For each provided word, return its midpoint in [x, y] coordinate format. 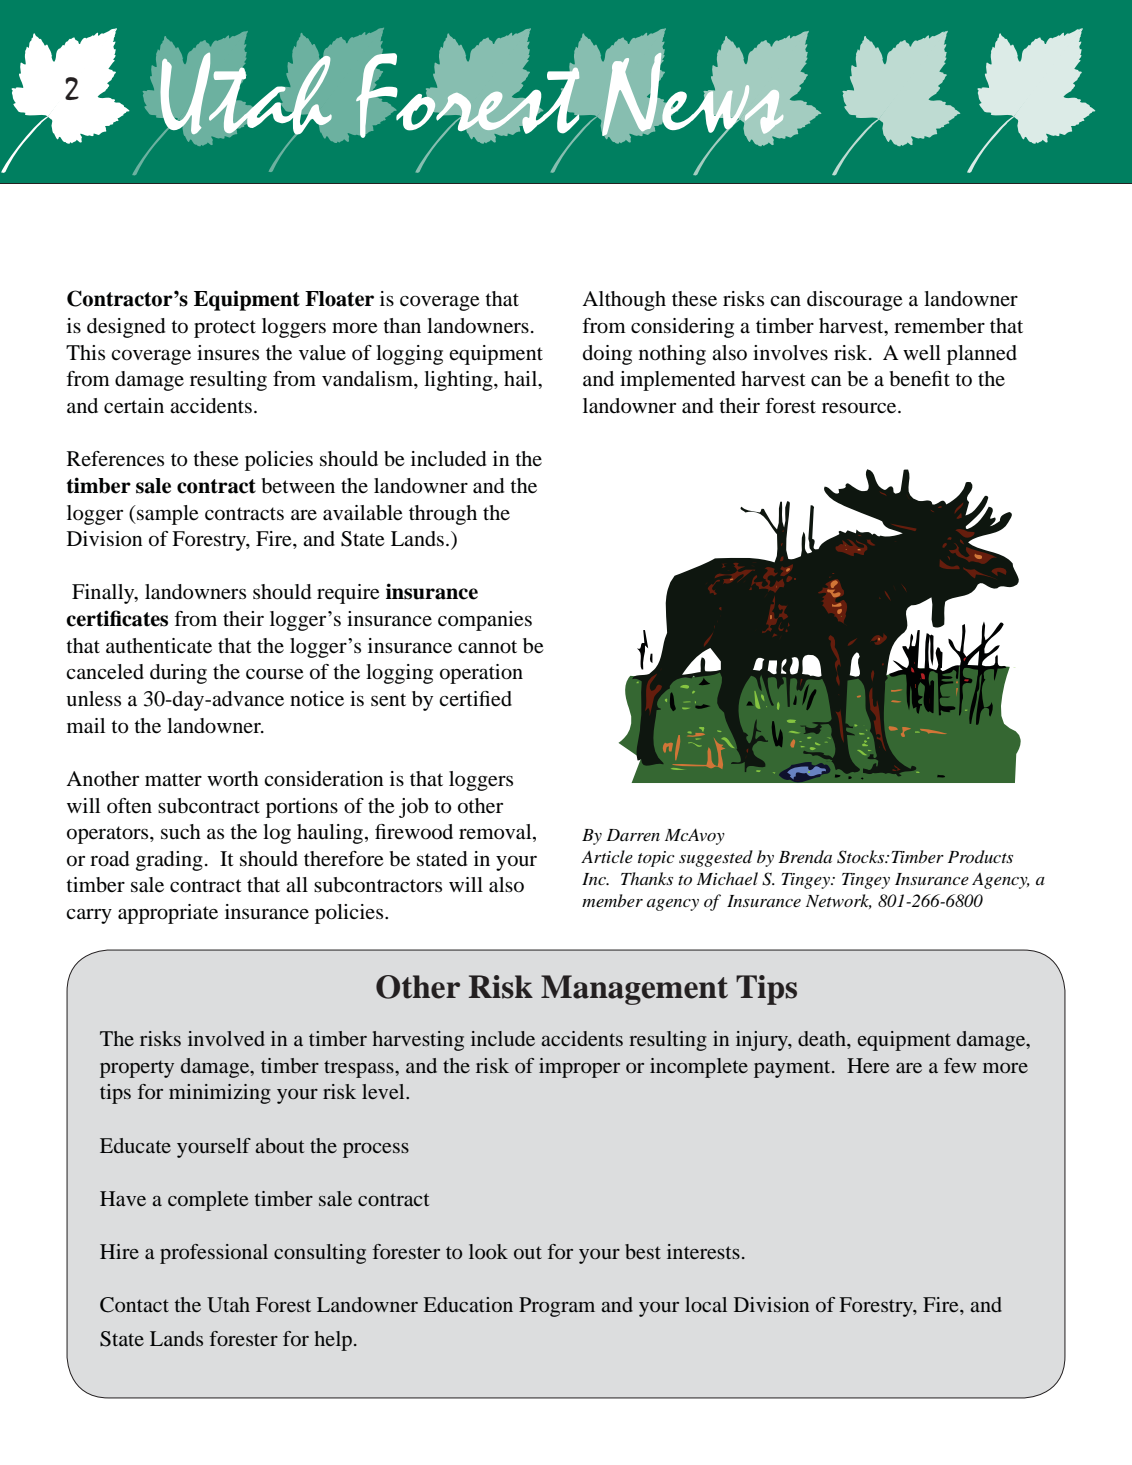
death [823, 1038]
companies [485, 621]
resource [860, 408]
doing [607, 355]
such [181, 832]
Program [557, 1307]
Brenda [805, 856]
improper [579, 1068]
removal [496, 833]
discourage [854, 301]
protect [225, 329]
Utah [228, 1305]
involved [226, 1038]
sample [166, 515]
